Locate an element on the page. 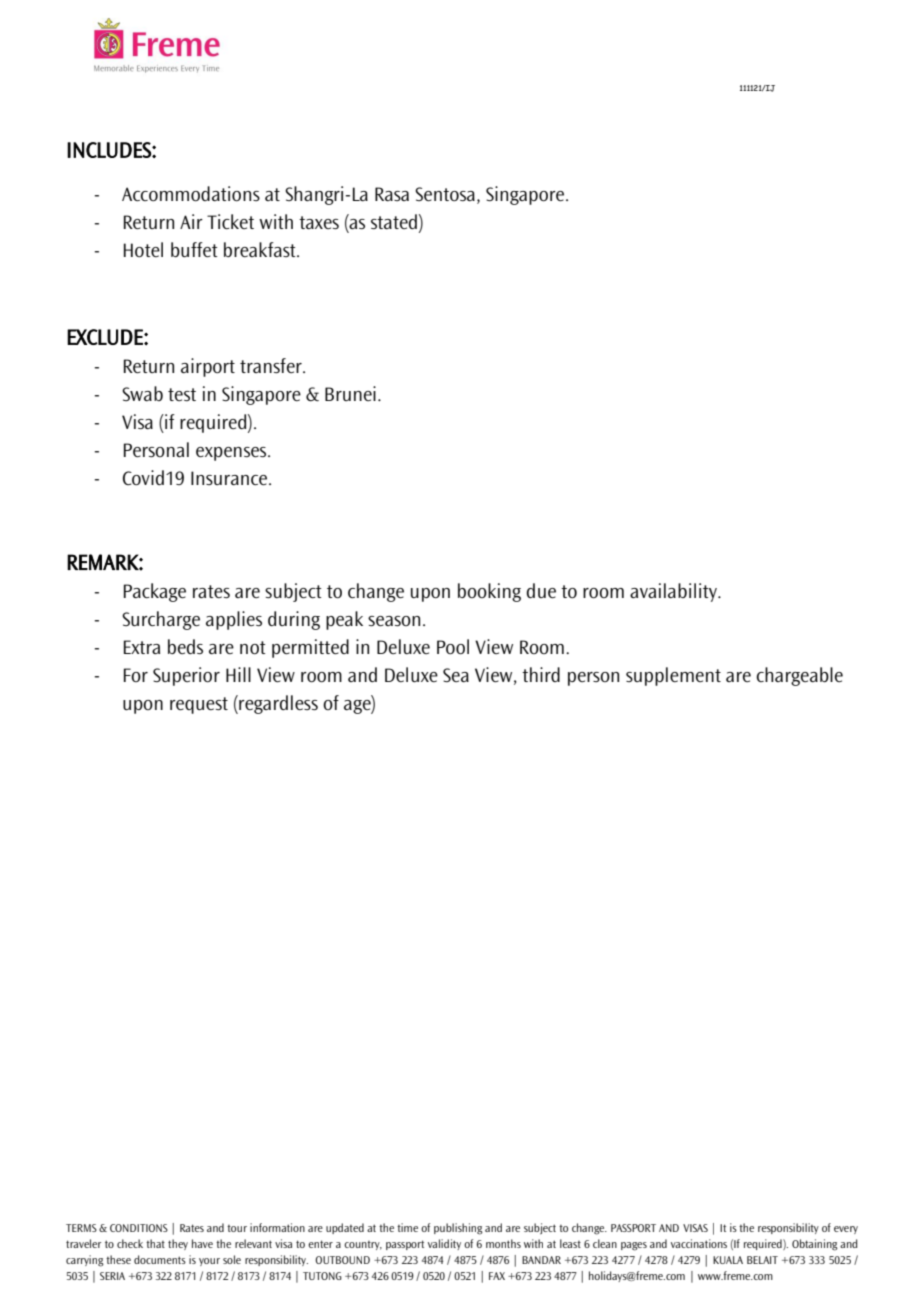 The width and height of the document is (924, 1309). stated is located at coordinates (394, 221).
